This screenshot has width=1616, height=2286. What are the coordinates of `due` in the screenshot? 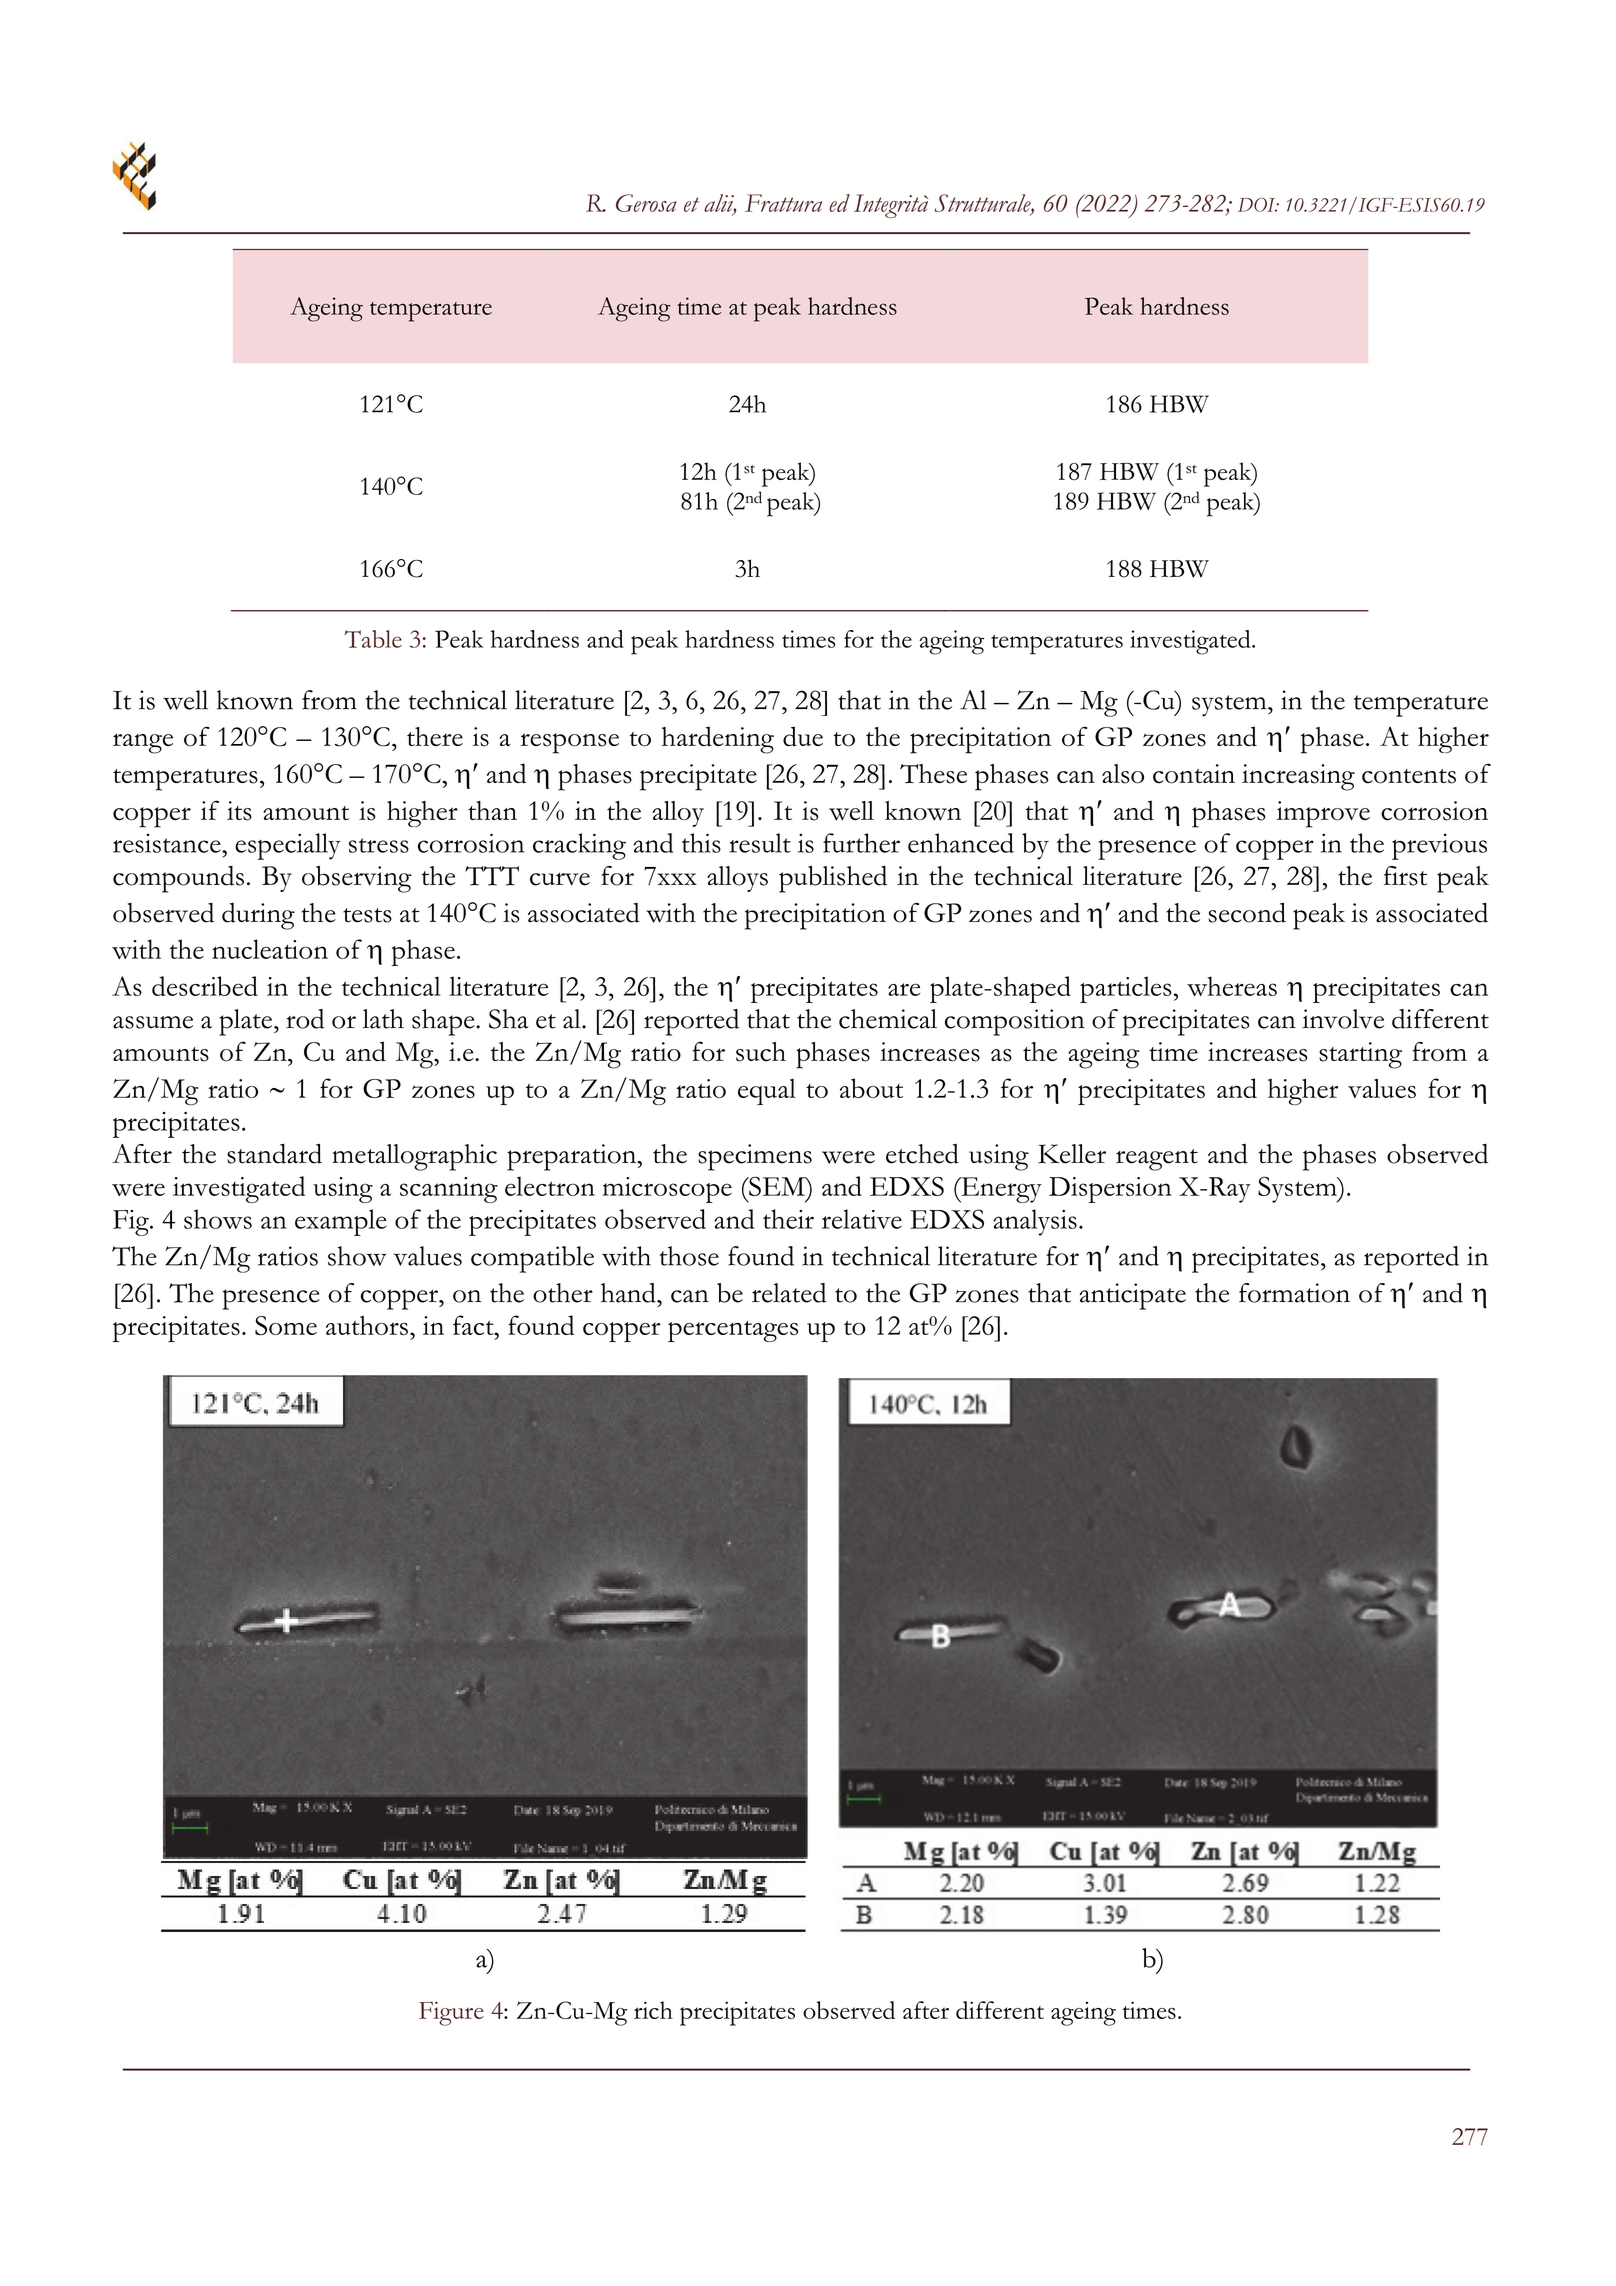 It's located at (803, 736).
